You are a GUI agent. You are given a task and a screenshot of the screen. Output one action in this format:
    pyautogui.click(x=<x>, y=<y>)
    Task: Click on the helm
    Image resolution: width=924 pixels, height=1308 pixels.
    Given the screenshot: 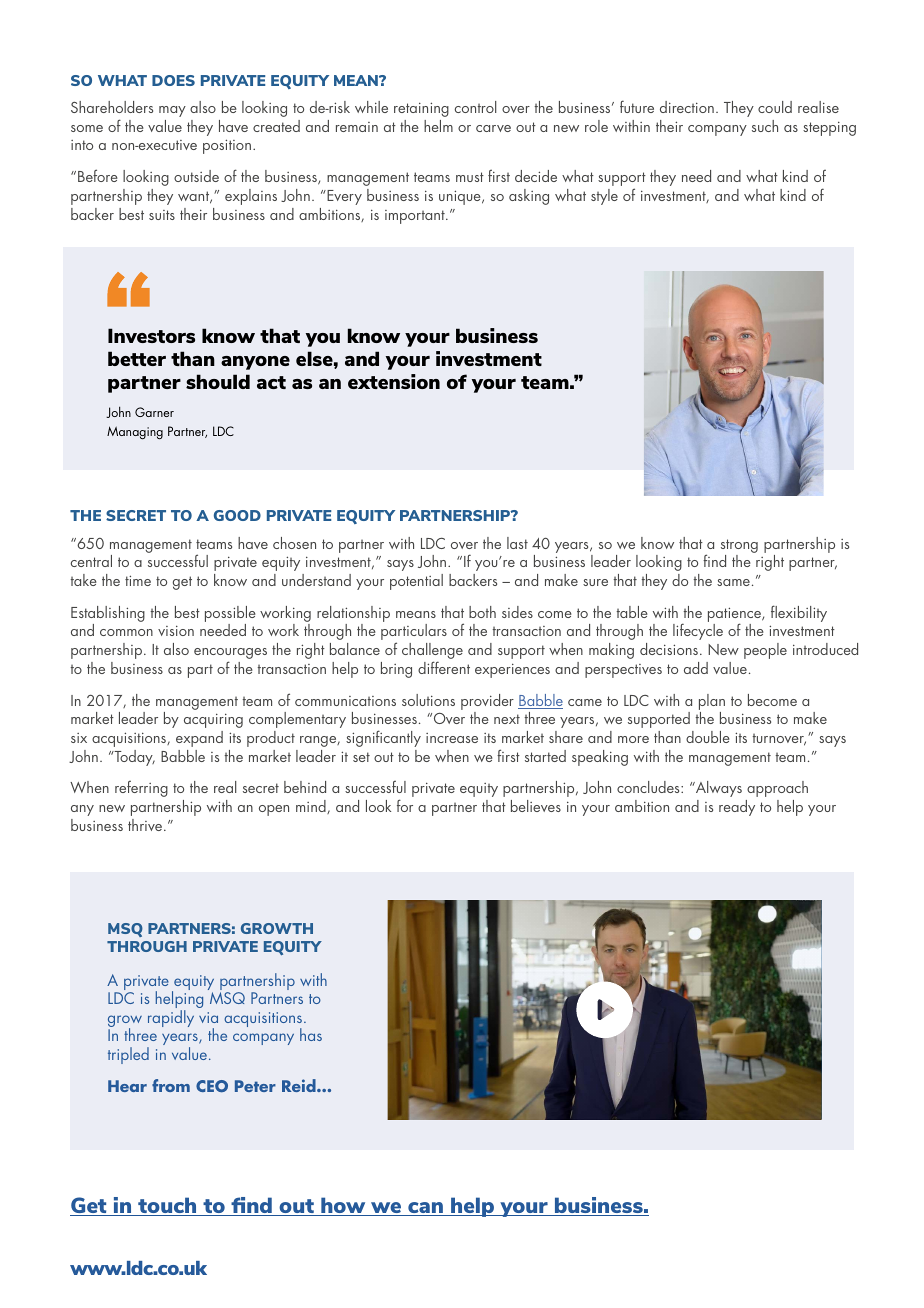 What is the action you would take?
    pyautogui.click(x=438, y=126)
